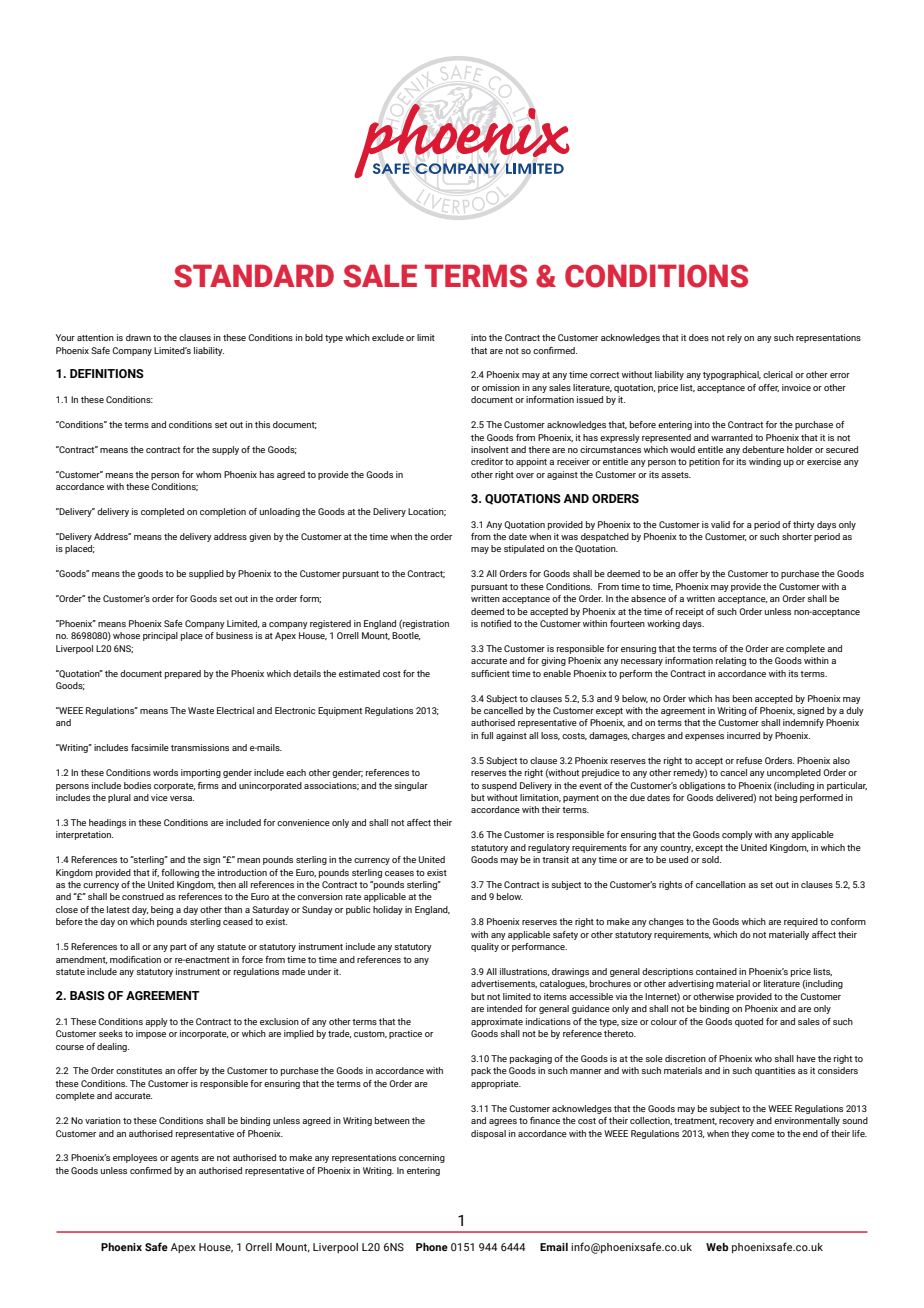  Describe the element at coordinates (165, 772) in the image. I see `words` at that location.
